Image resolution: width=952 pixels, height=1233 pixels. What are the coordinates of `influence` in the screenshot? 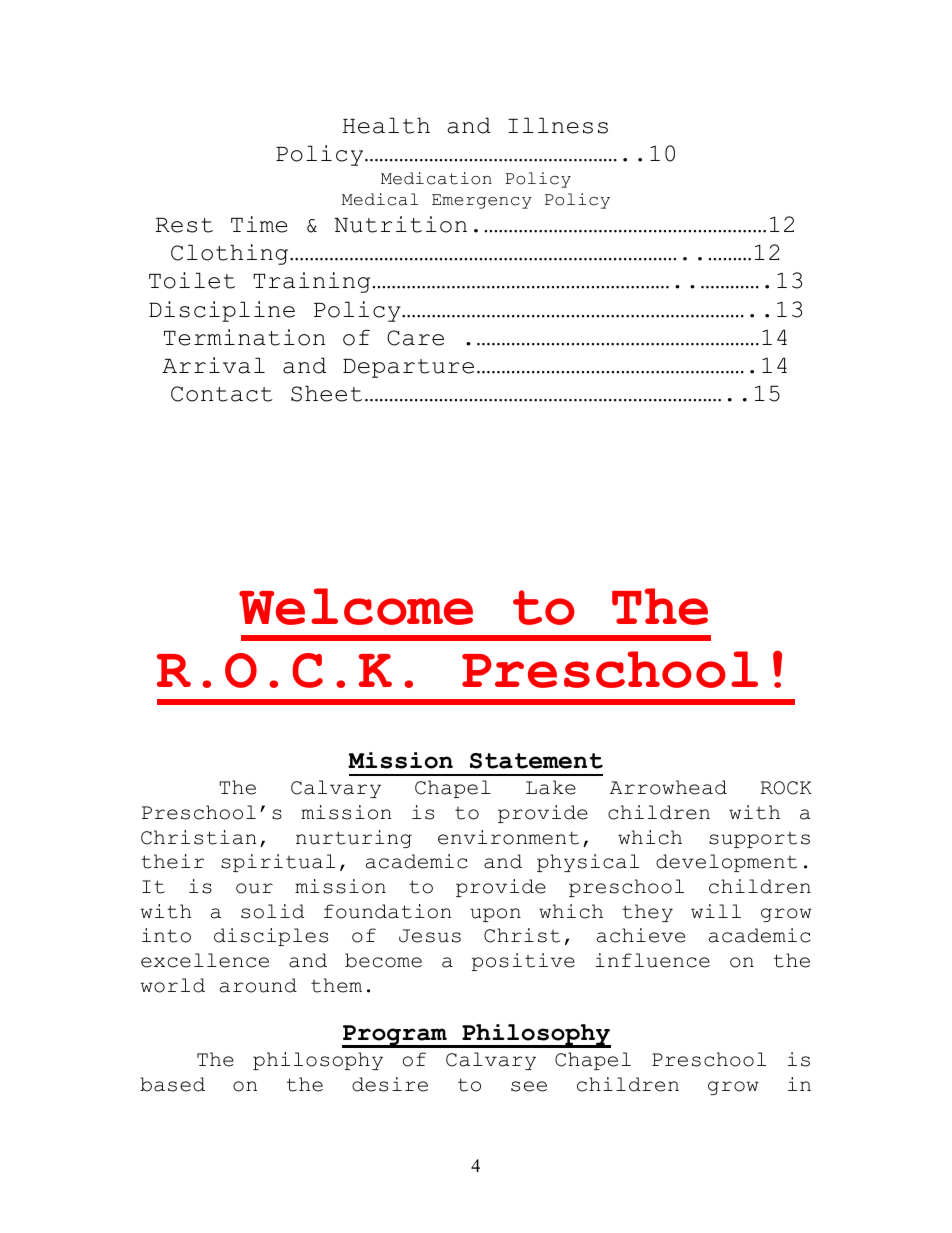 It's located at (652, 960).
